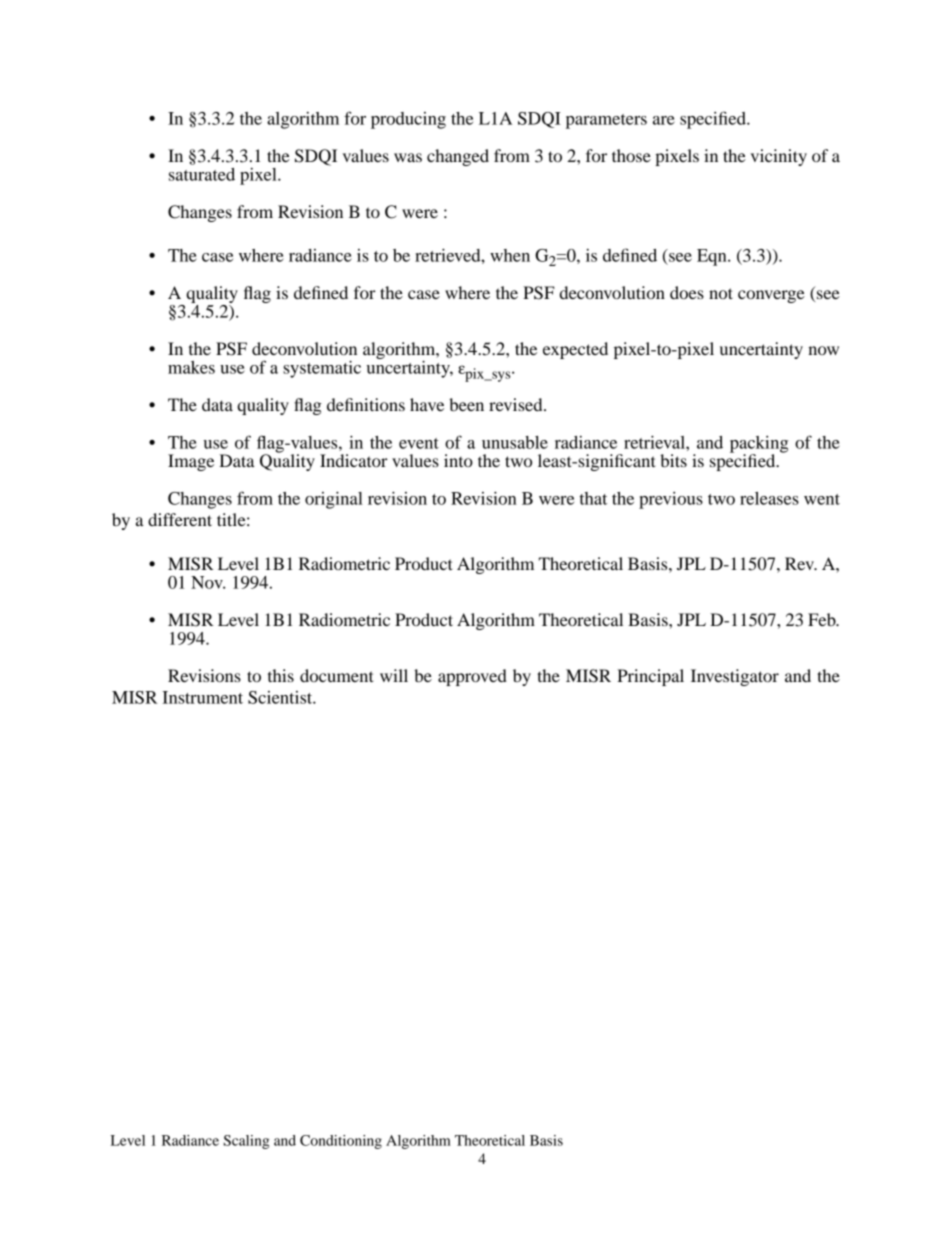 The height and width of the image is (1233, 952). I want to click on will, so click(394, 675).
